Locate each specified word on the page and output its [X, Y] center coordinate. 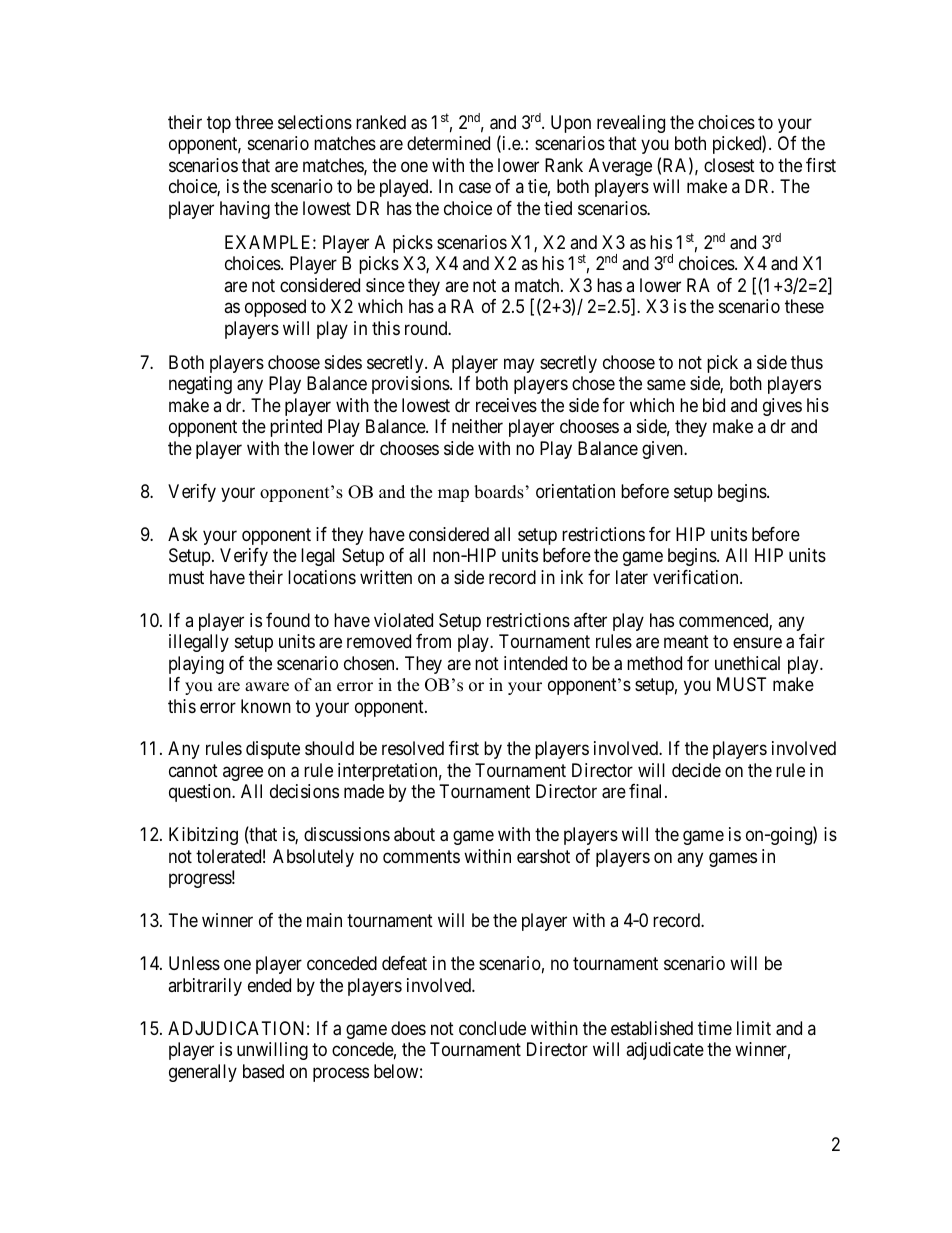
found [288, 620]
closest [729, 165]
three [254, 122]
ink [572, 577]
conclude [492, 1028]
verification [697, 577]
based [263, 1071]
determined [448, 143]
